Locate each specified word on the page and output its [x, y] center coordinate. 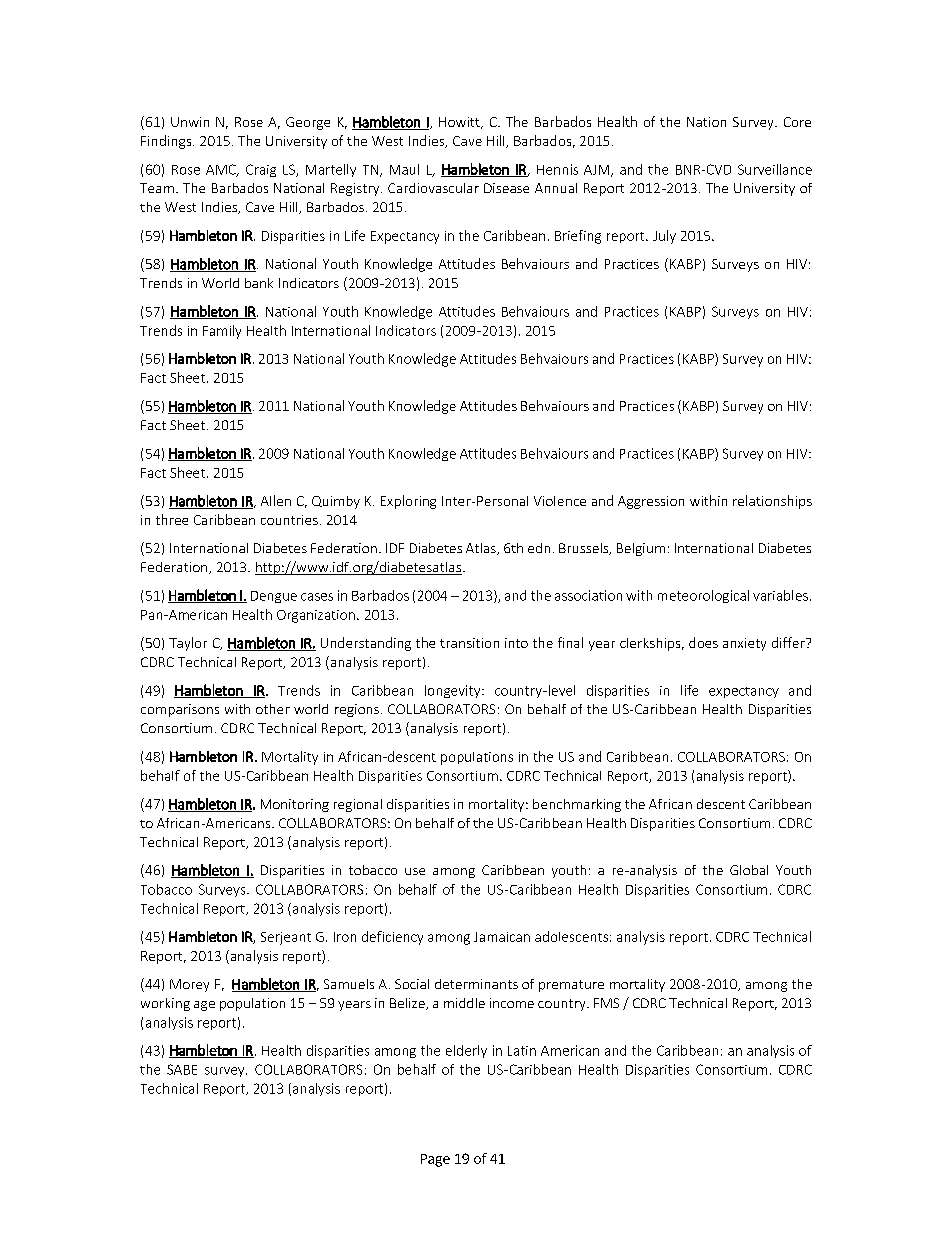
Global [749, 870]
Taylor [188, 644]
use [415, 871]
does [703, 642]
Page [435, 1160]
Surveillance [775, 169]
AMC [222, 170]
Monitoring [295, 805]
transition [469, 643]
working [165, 1004]
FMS [606, 1003]
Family [222, 332]
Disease [506, 188]
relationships [772, 502]
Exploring [408, 502]
